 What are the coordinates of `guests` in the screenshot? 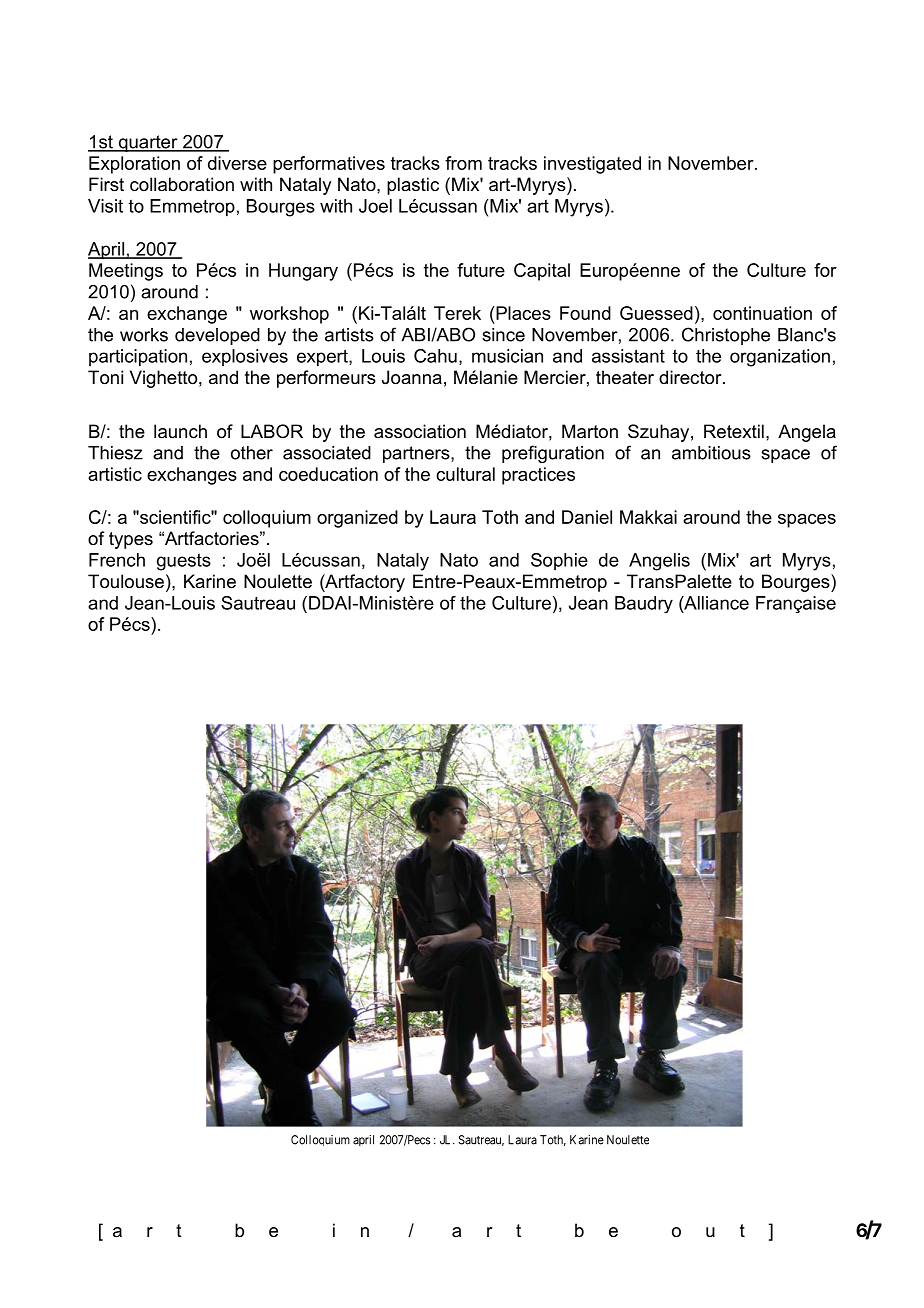 It's located at (184, 562).
